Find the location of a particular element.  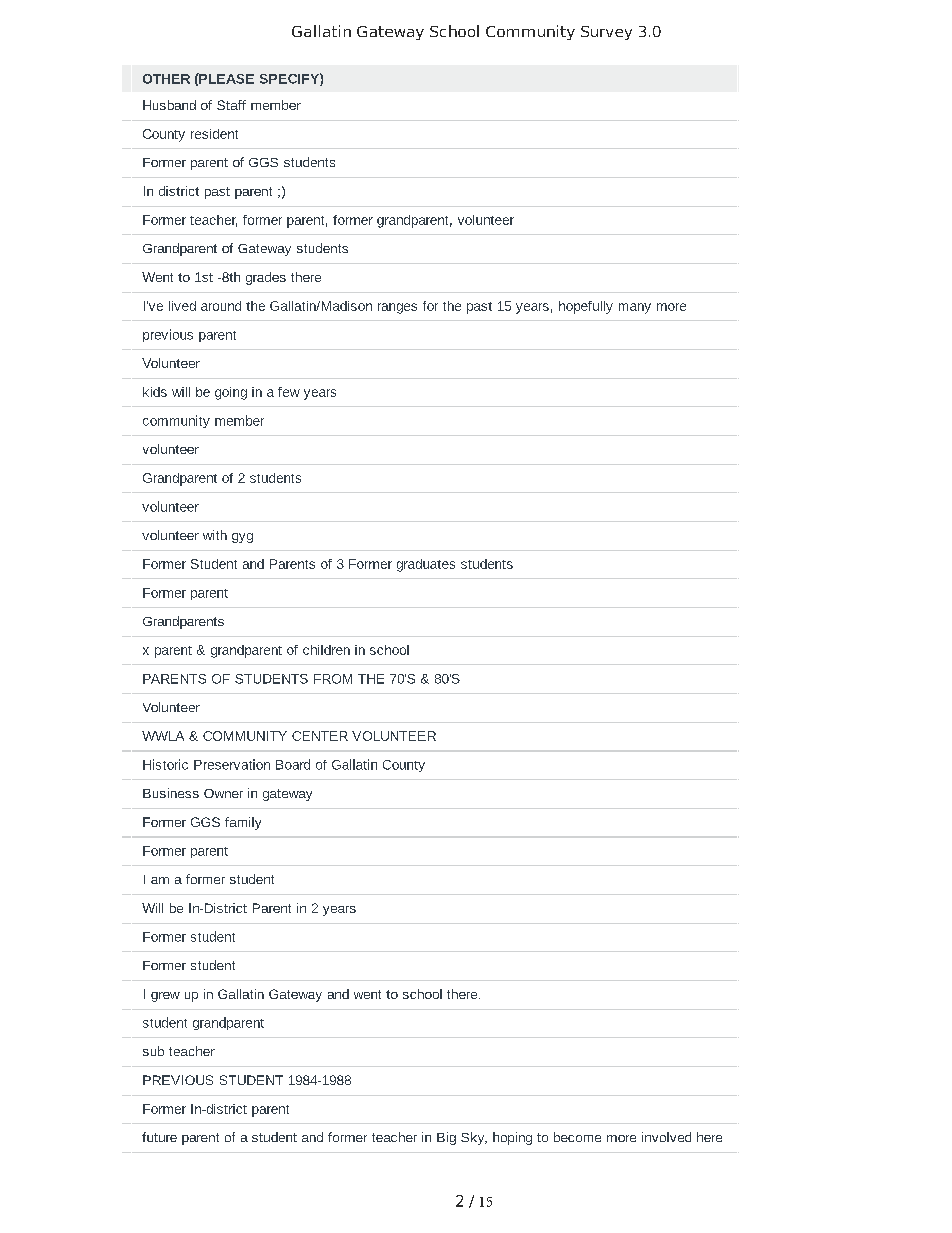

family is located at coordinates (243, 823).
